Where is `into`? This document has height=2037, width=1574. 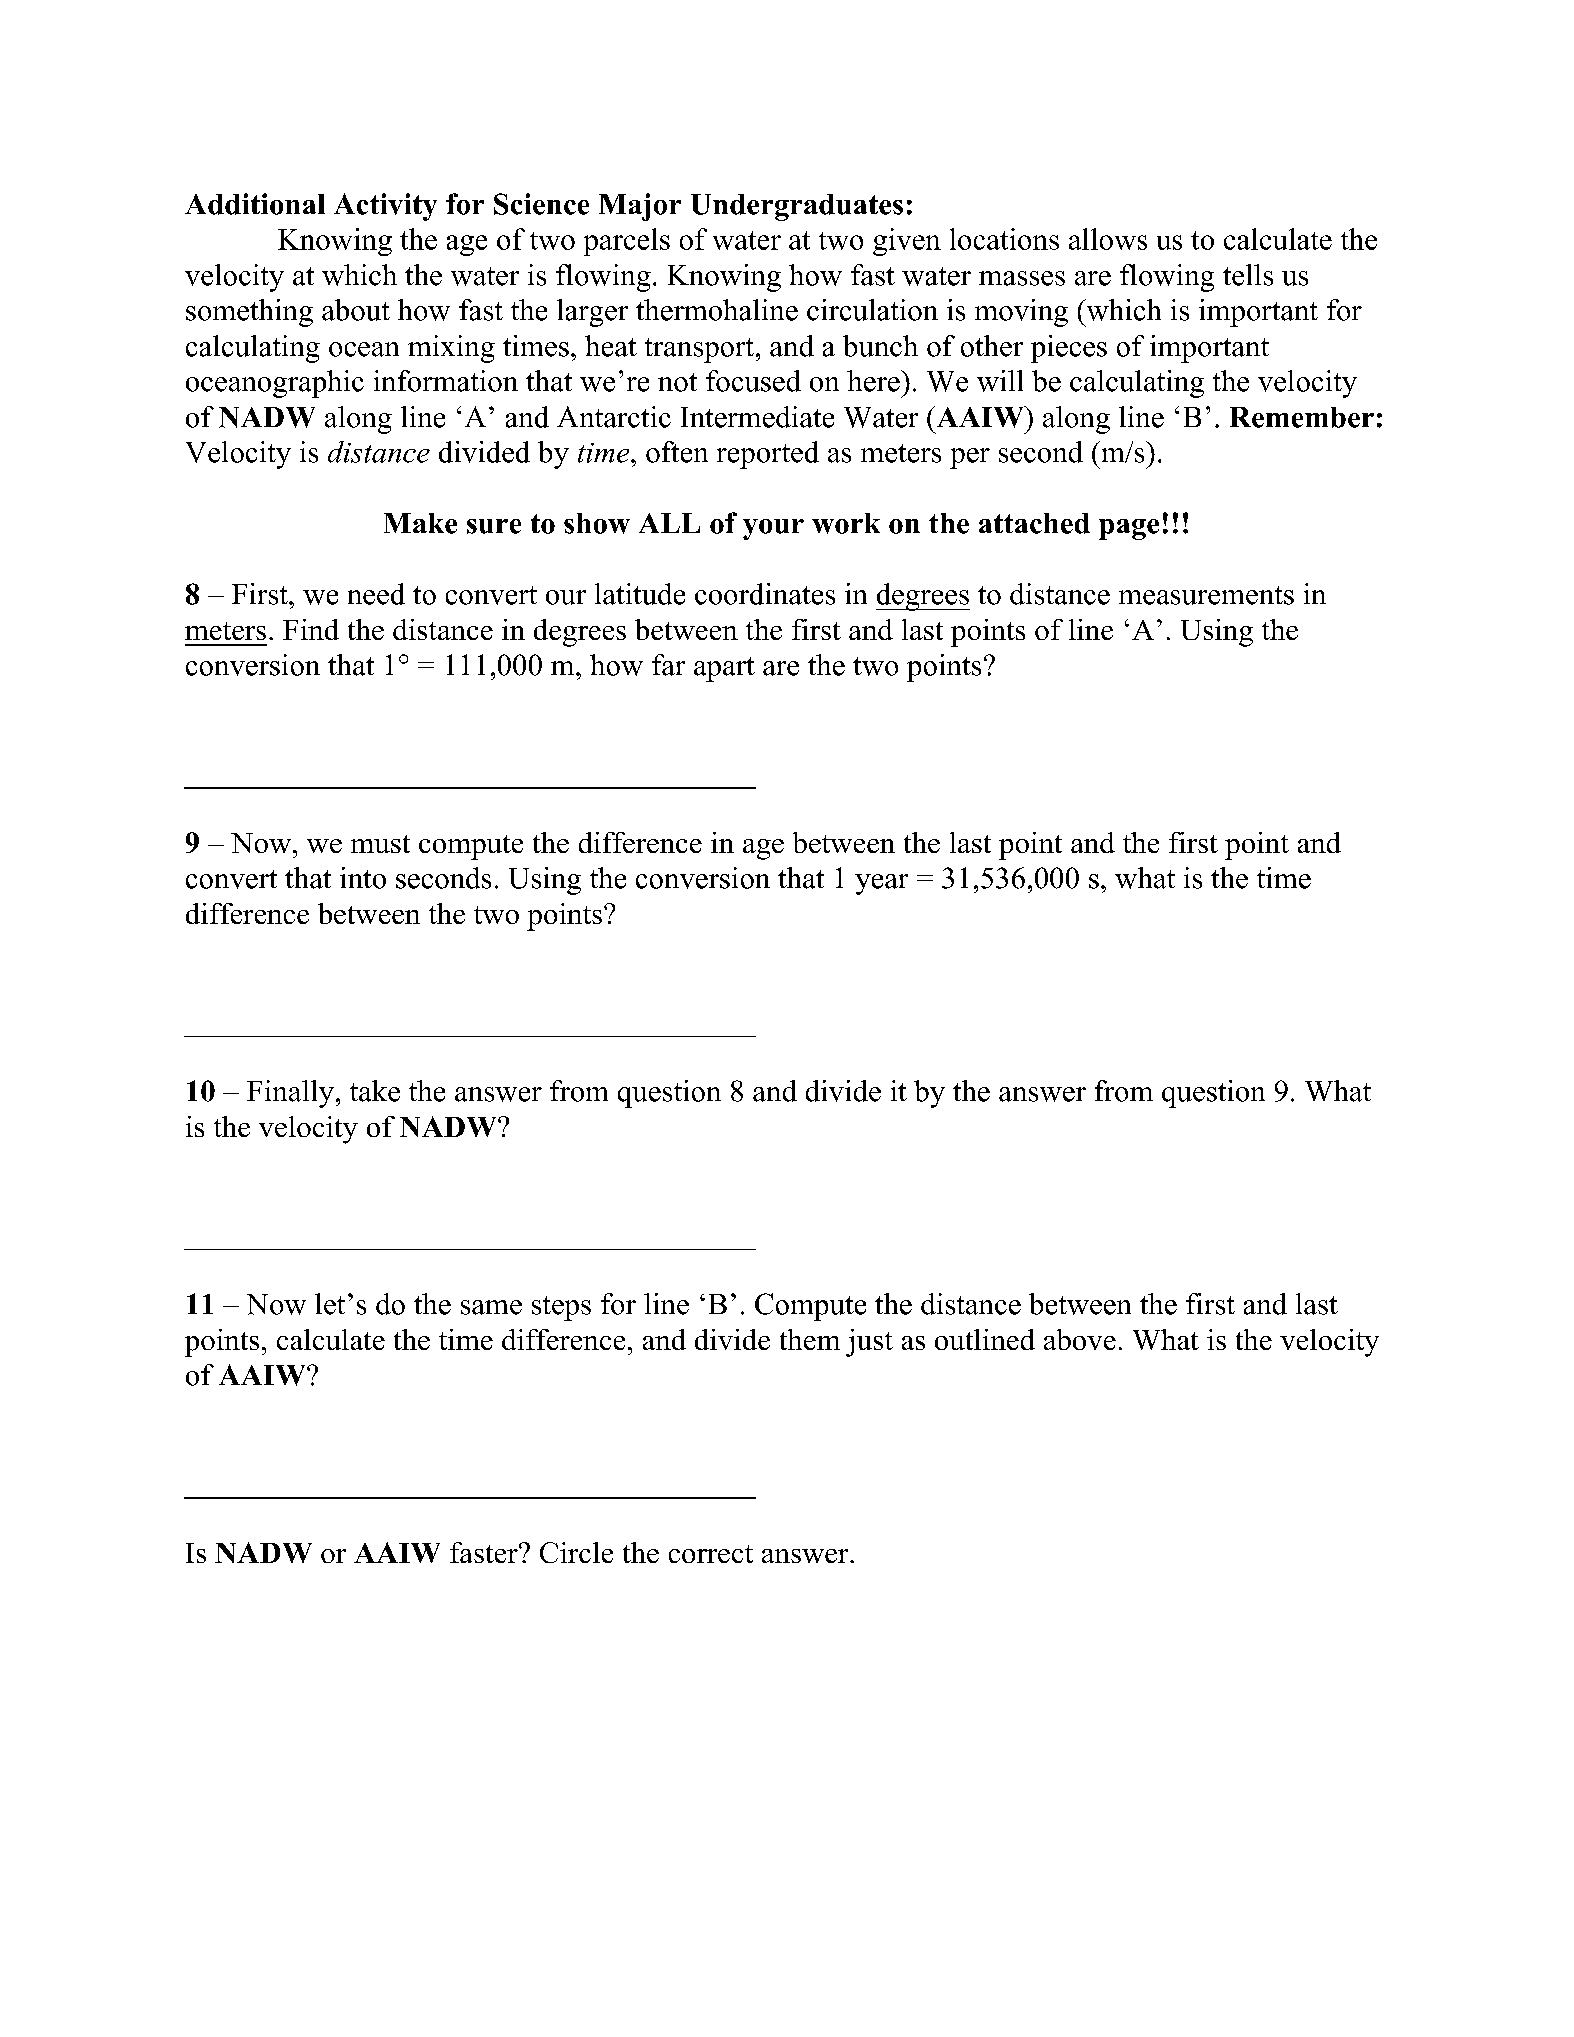
into is located at coordinates (363, 878).
